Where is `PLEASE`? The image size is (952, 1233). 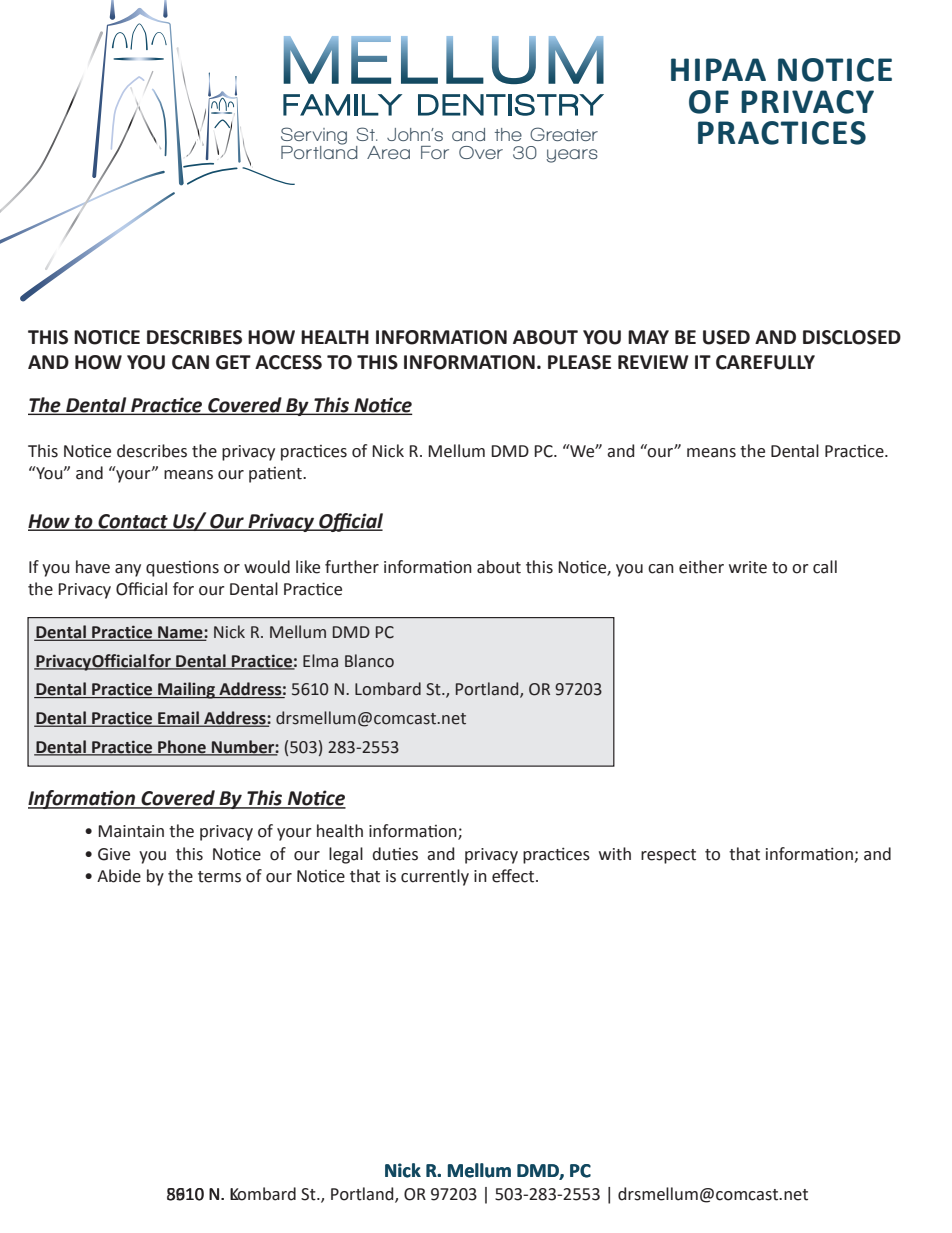 PLEASE is located at coordinates (579, 362).
